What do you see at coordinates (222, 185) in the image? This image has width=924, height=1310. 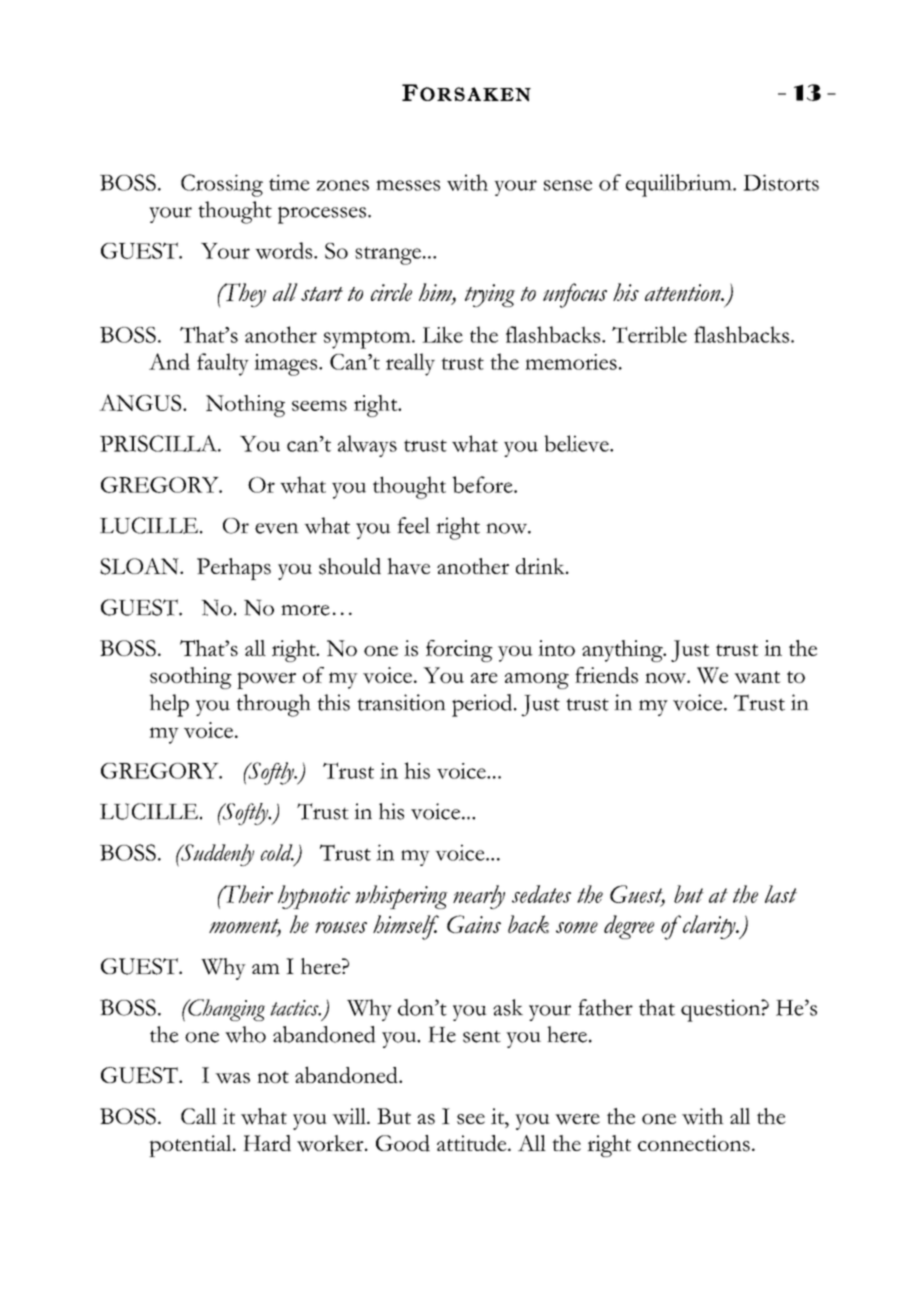 I see `Crossing` at bounding box center [222, 185].
